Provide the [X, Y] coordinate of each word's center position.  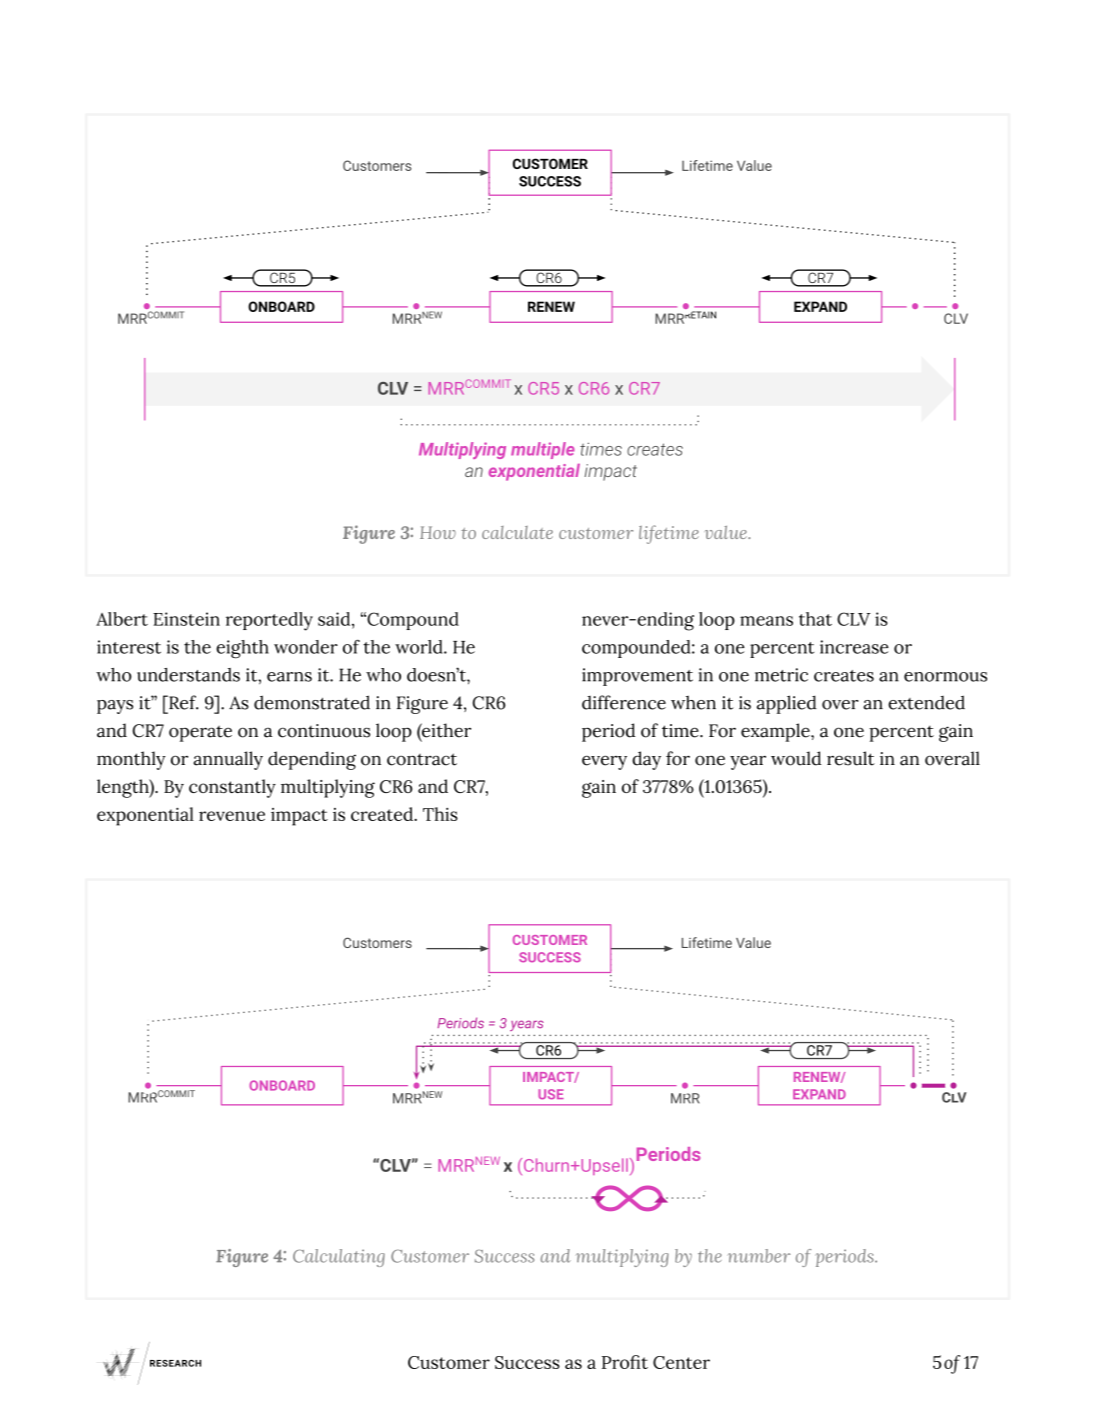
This [440, 814]
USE [551, 1094]
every [604, 762]
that [815, 619]
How [438, 532]
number [758, 1256]
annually [228, 760]
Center [681, 1362]
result [851, 758]
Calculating [339, 1258]
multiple [543, 450]
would [796, 758]
